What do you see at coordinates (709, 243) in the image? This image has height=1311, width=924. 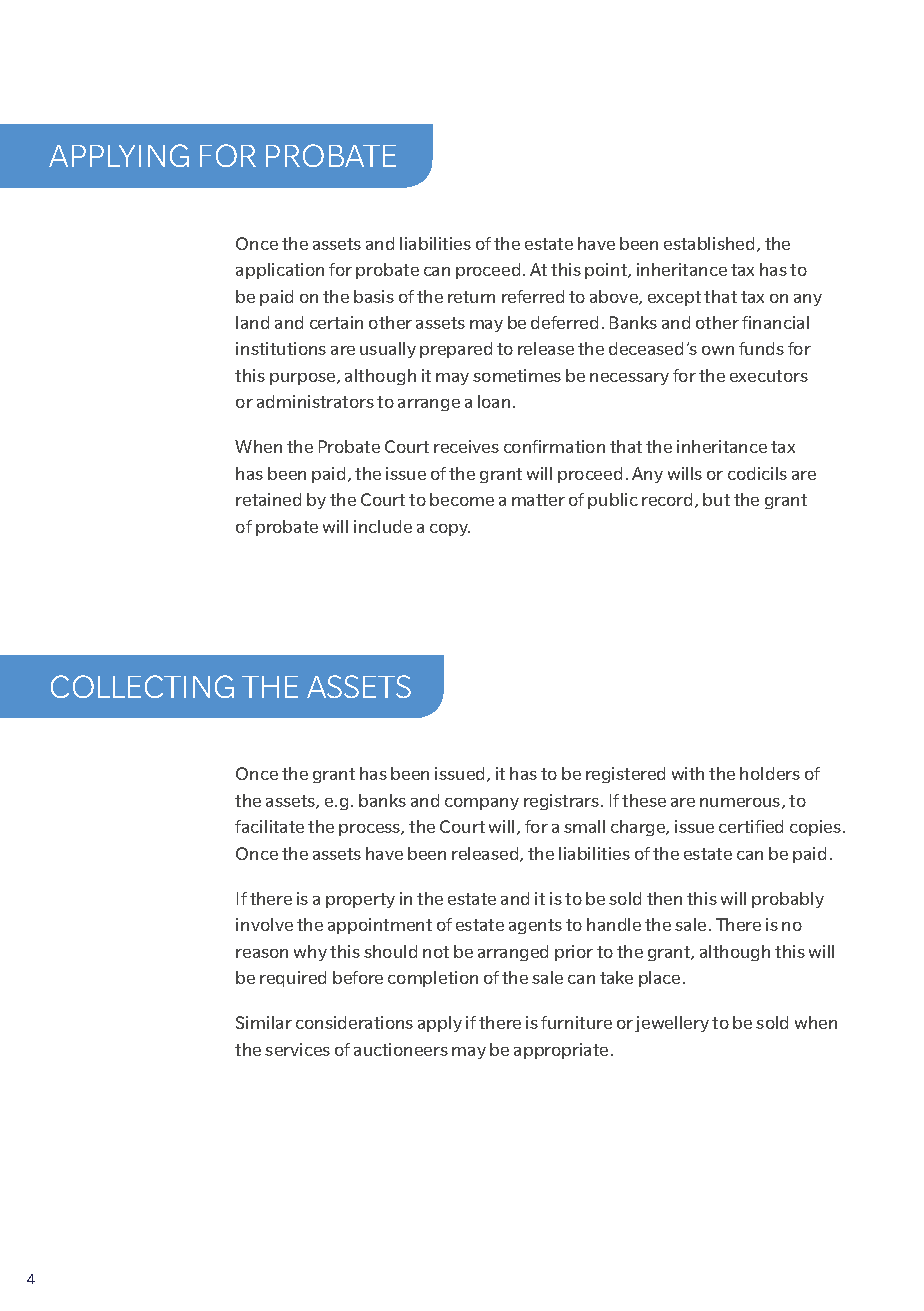 I see `established` at bounding box center [709, 243].
